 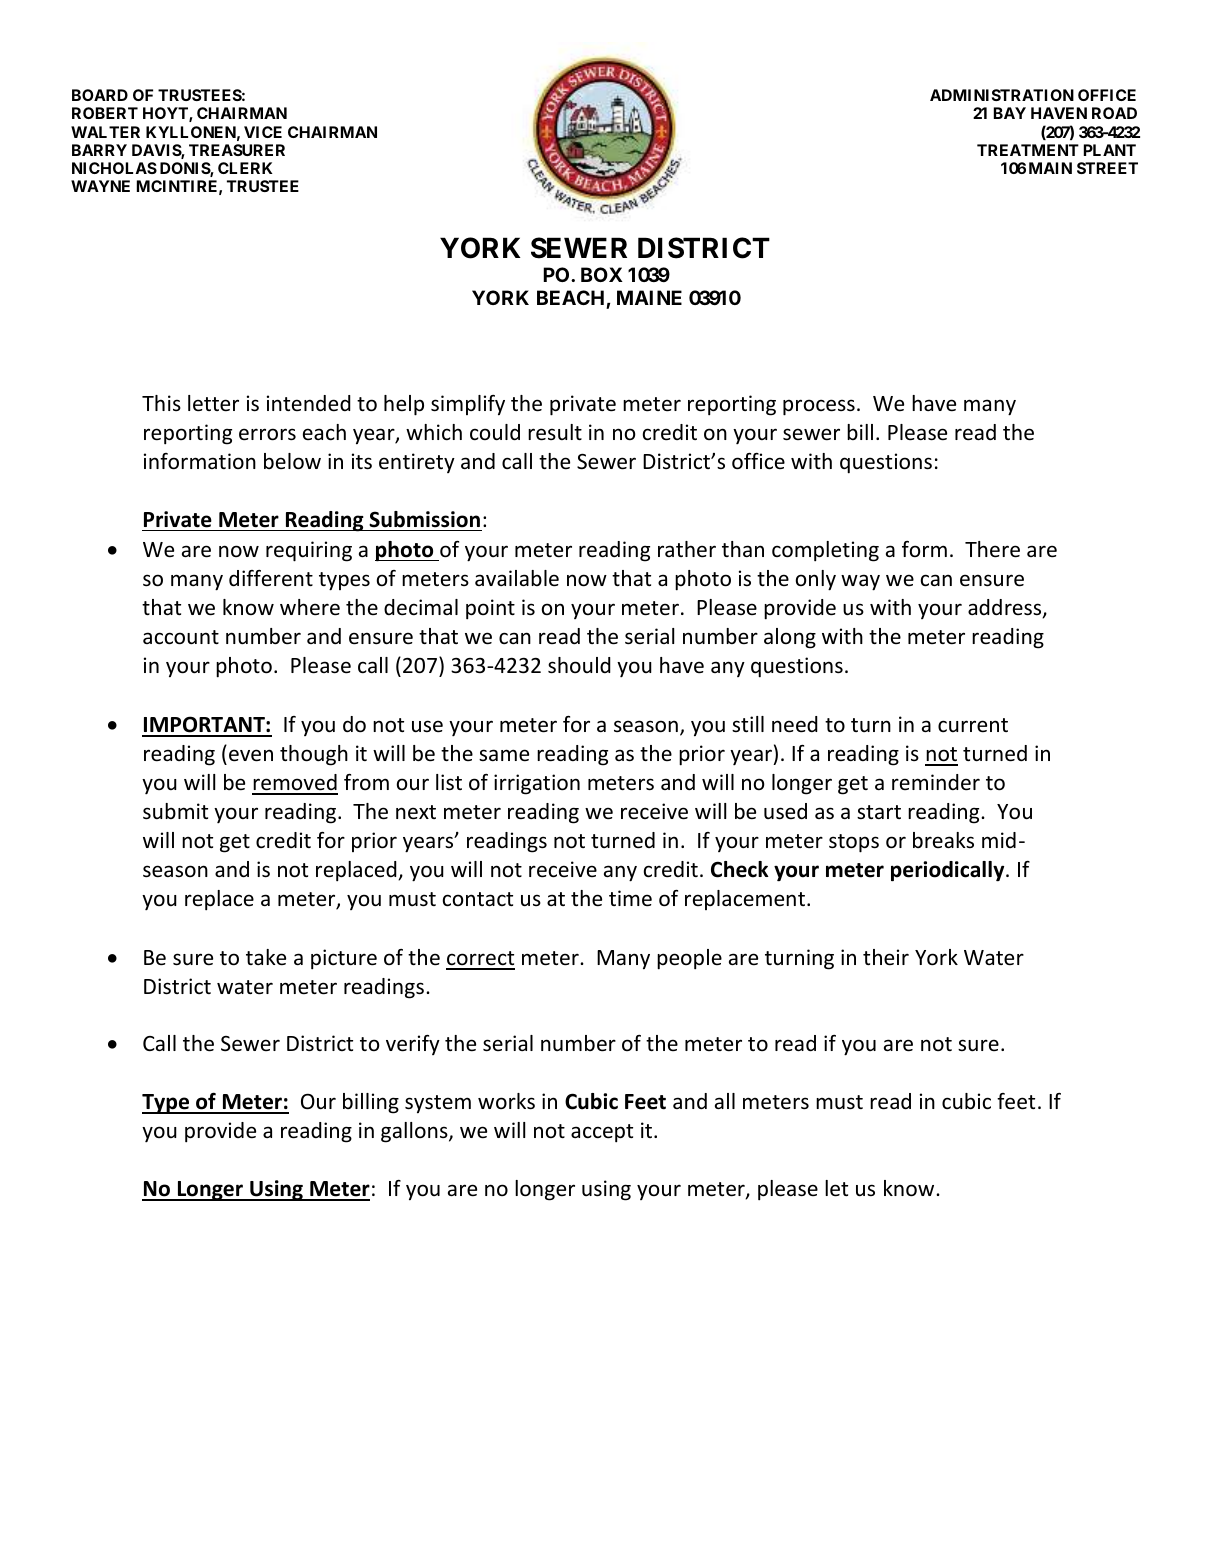 I want to click on result, so click(x=555, y=432).
